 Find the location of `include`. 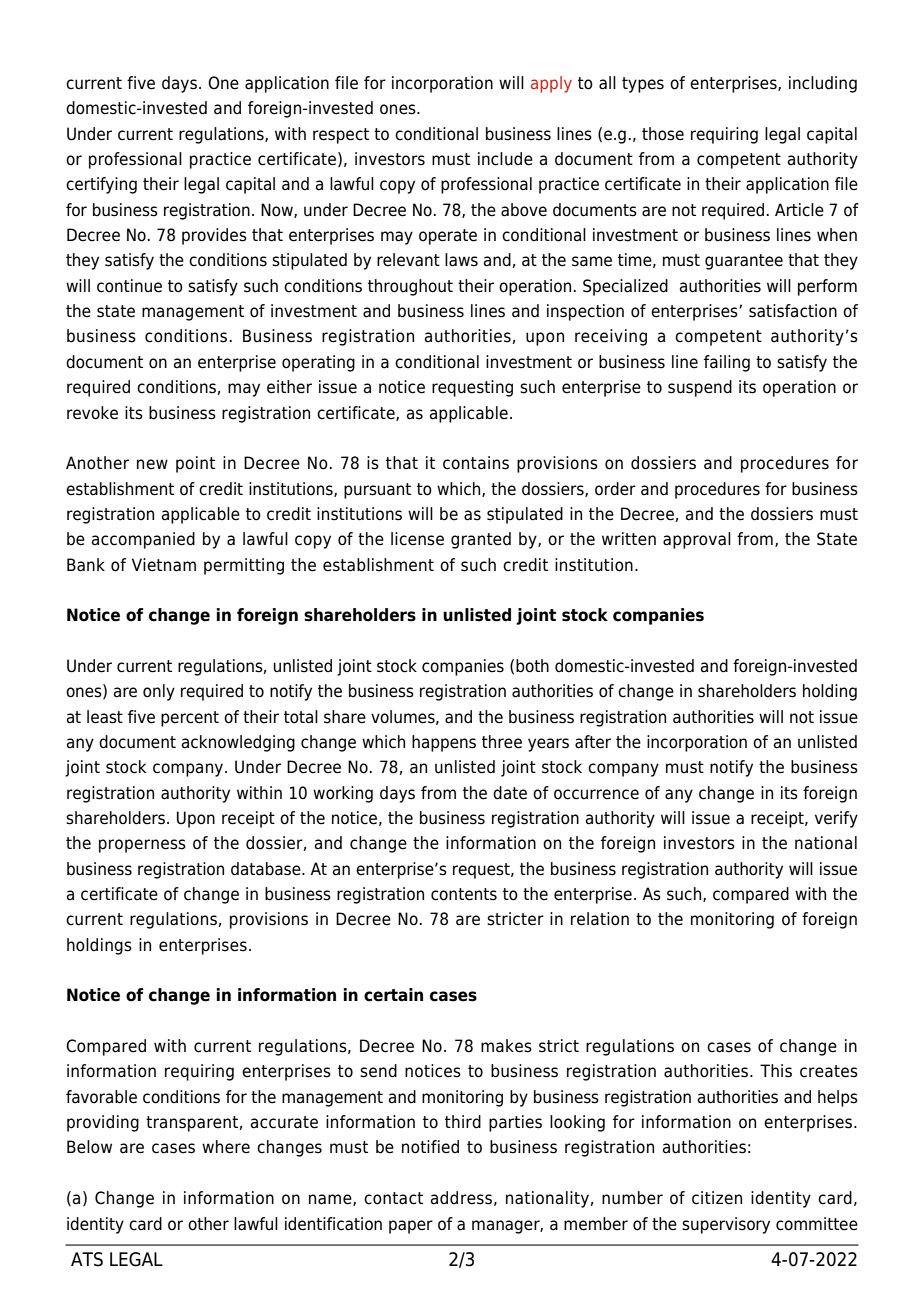

include is located at coordinates (505, 159).
